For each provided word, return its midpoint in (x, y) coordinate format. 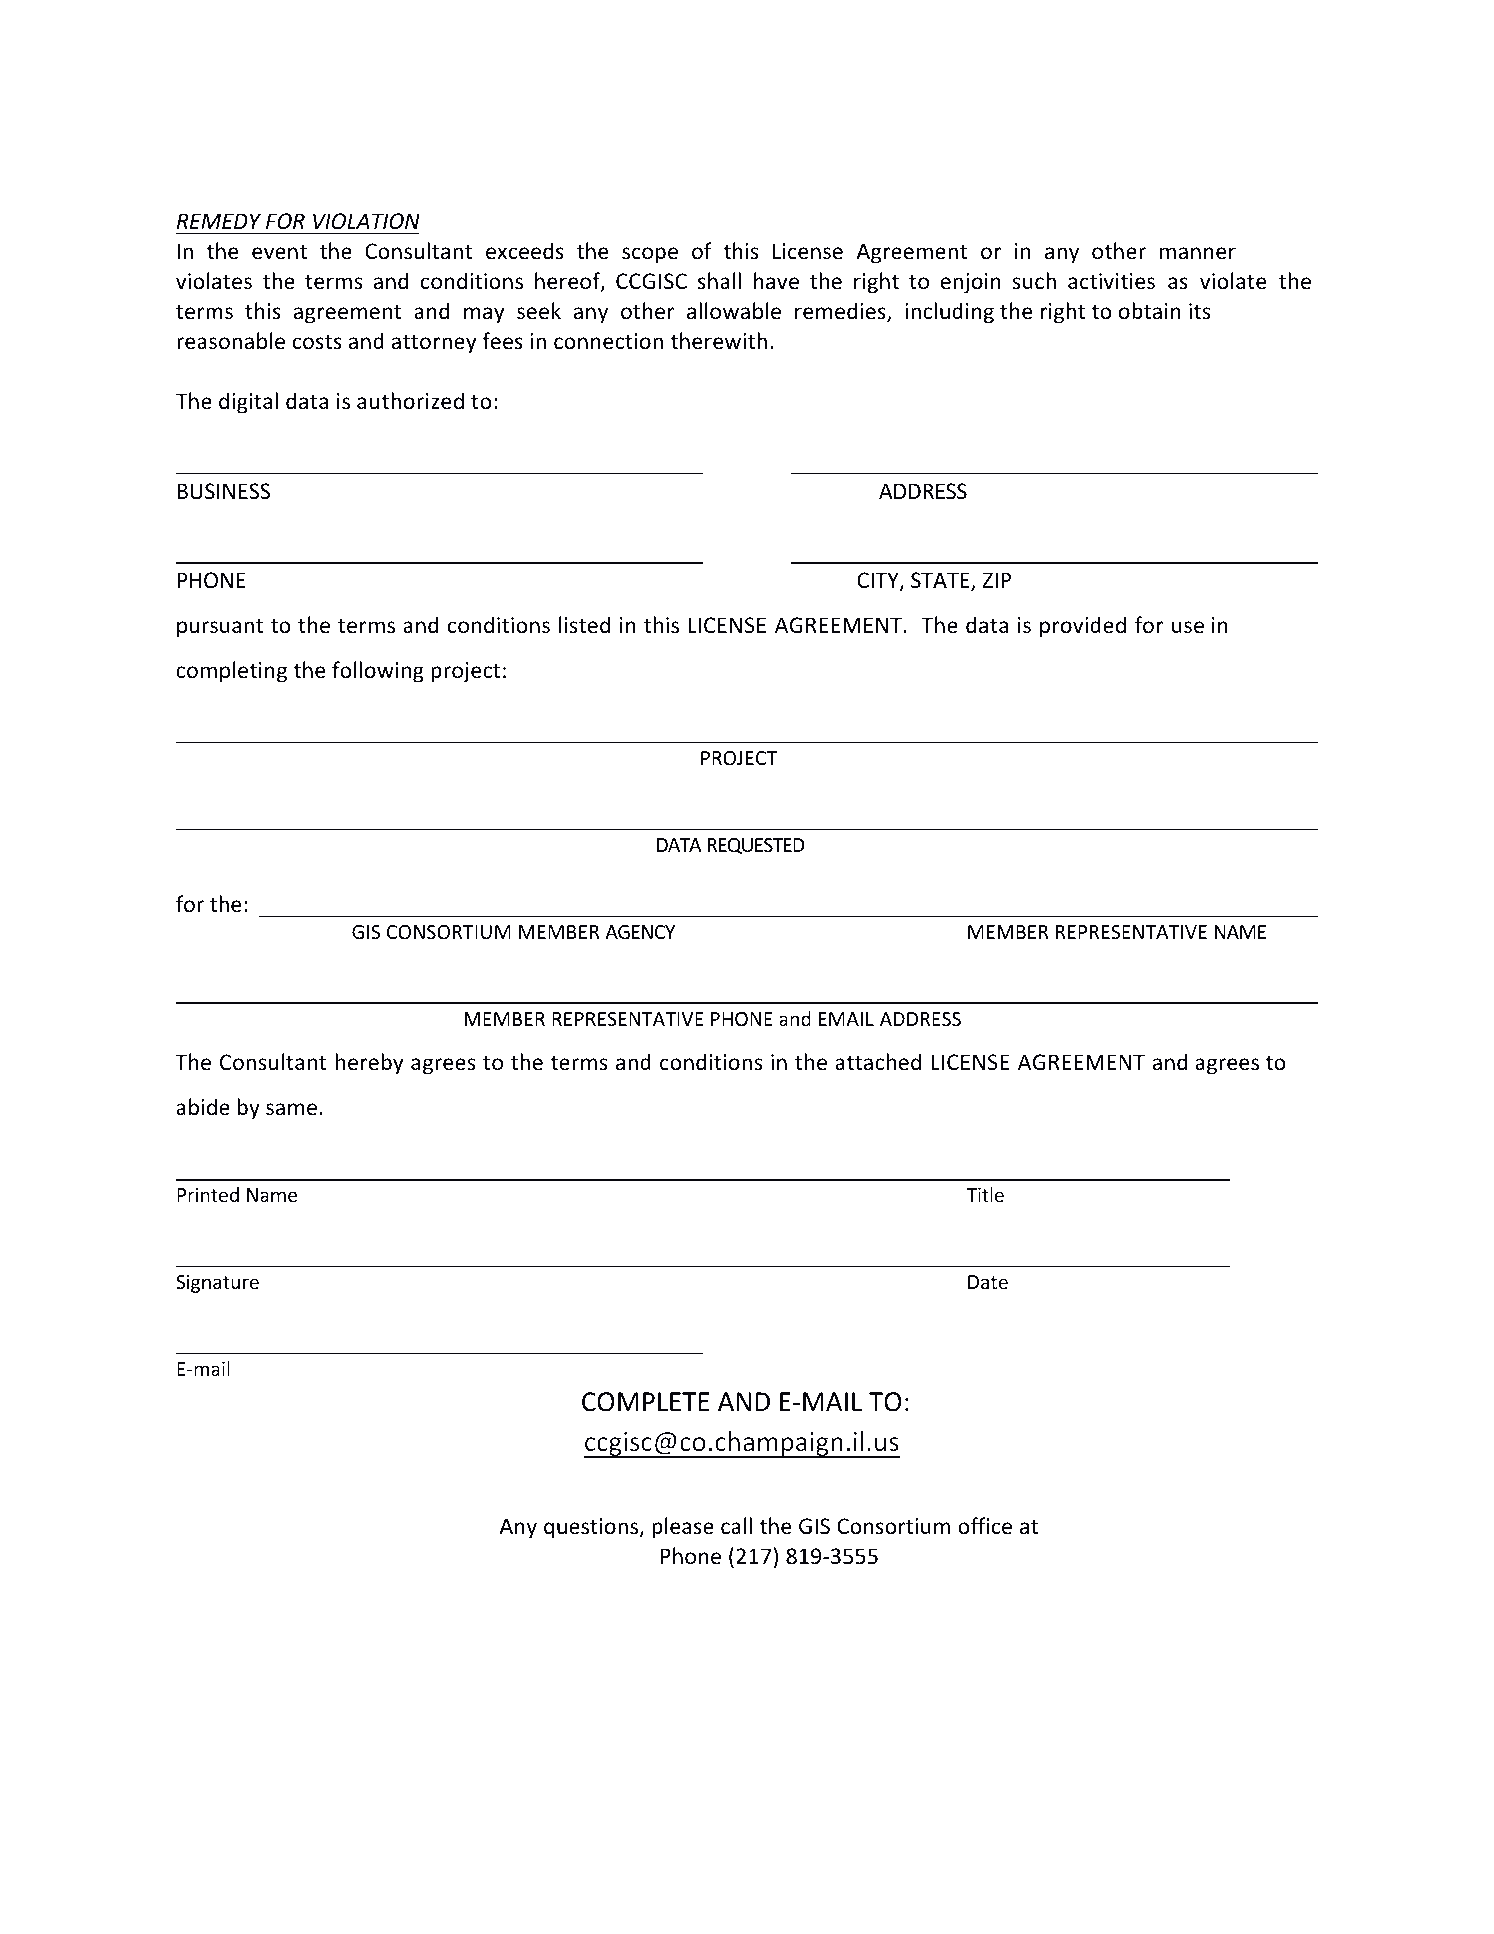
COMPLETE (645, 1402)
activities (1111, 281)
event (279, 252)
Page (720, 1835)
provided (1083, 627)
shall (719, 280)
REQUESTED (756, 846)
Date (988, 1282)
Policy (338, 1779)
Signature (217, 1284)
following (378, 672)
